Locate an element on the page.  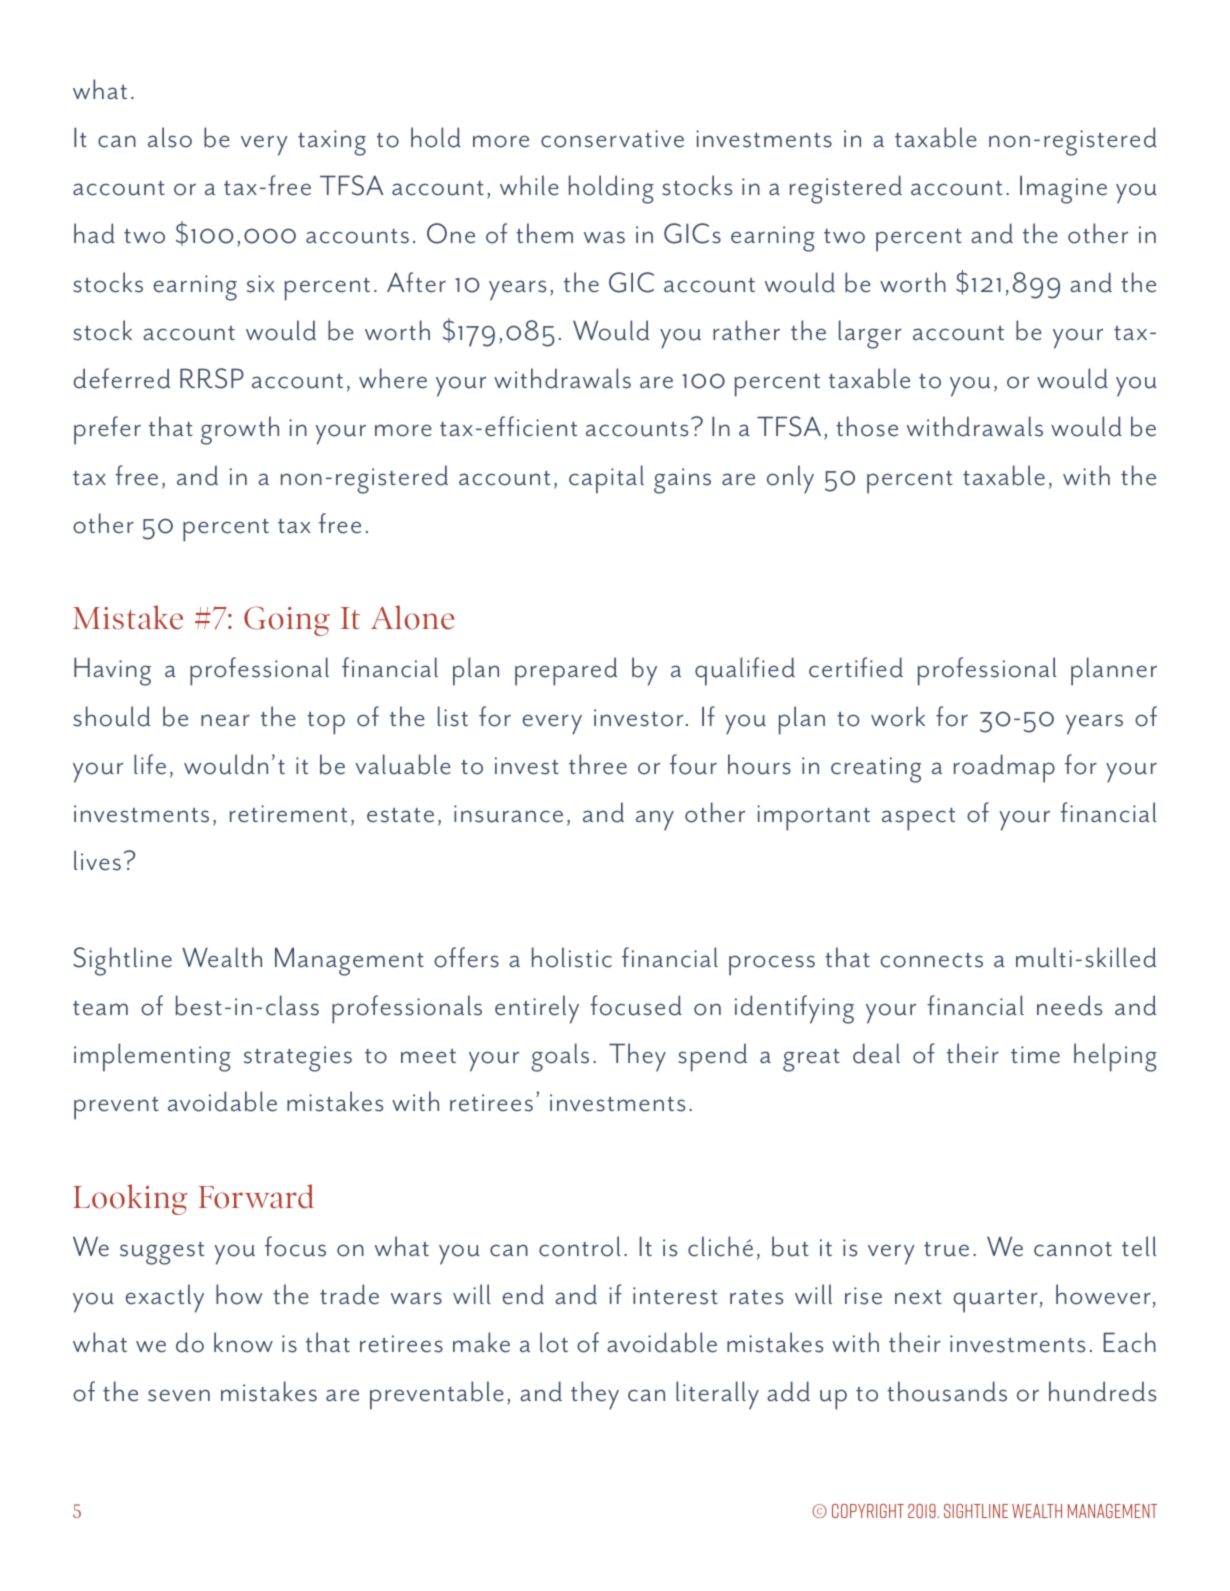
also is located at coordinates (170, 137).
